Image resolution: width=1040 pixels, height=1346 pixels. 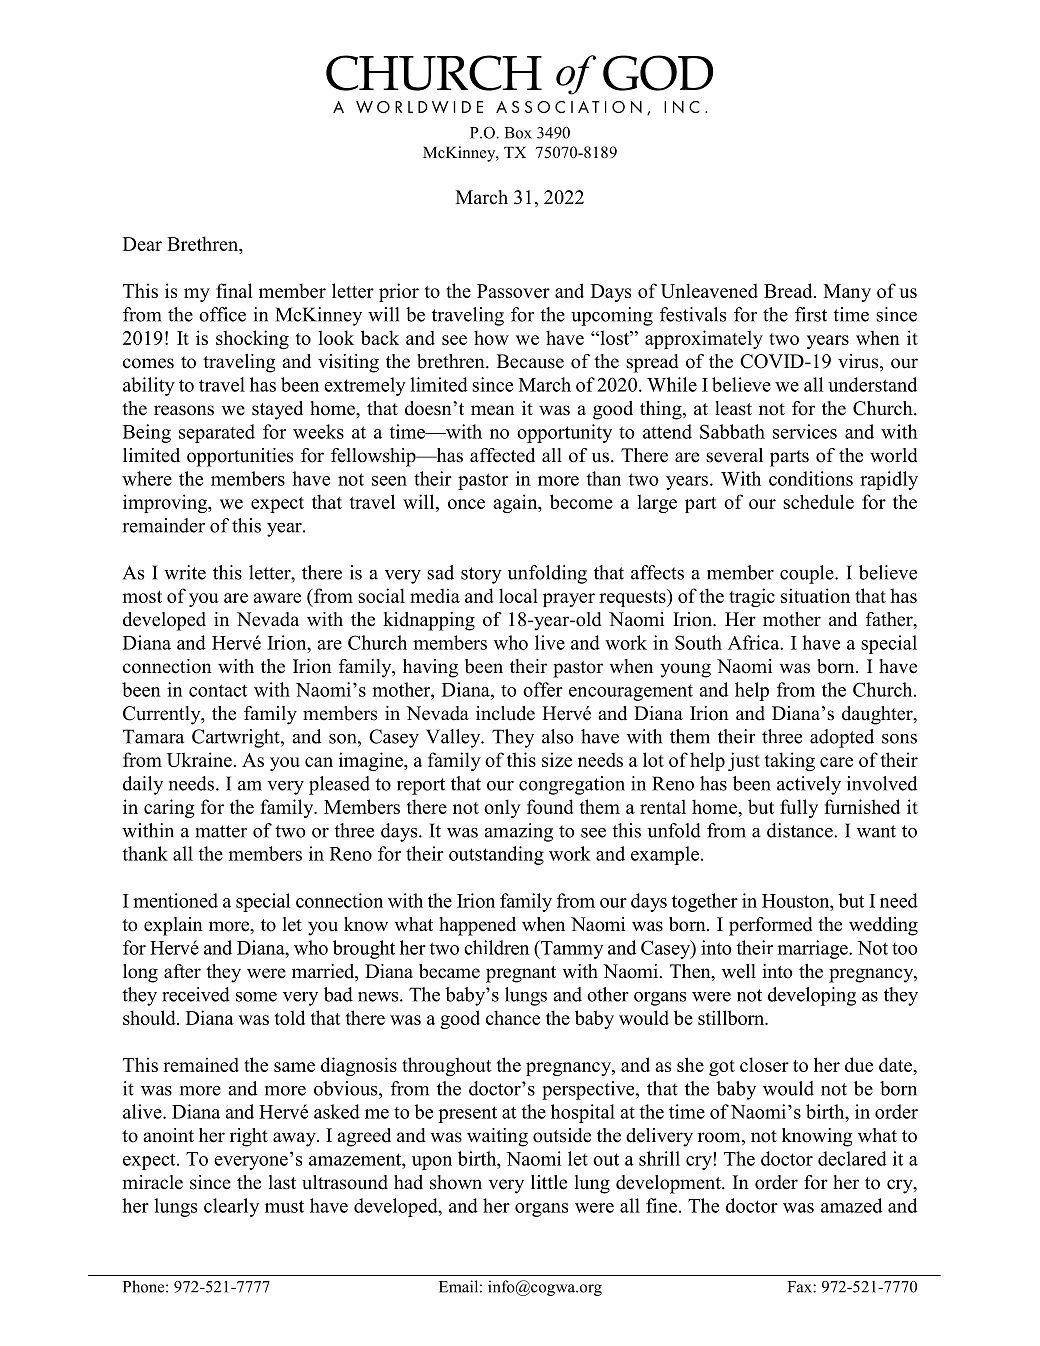 What do you see at coordinates (240, 457) in the screenshot?
I see `opportunities` at bounding box center [240, 457].
